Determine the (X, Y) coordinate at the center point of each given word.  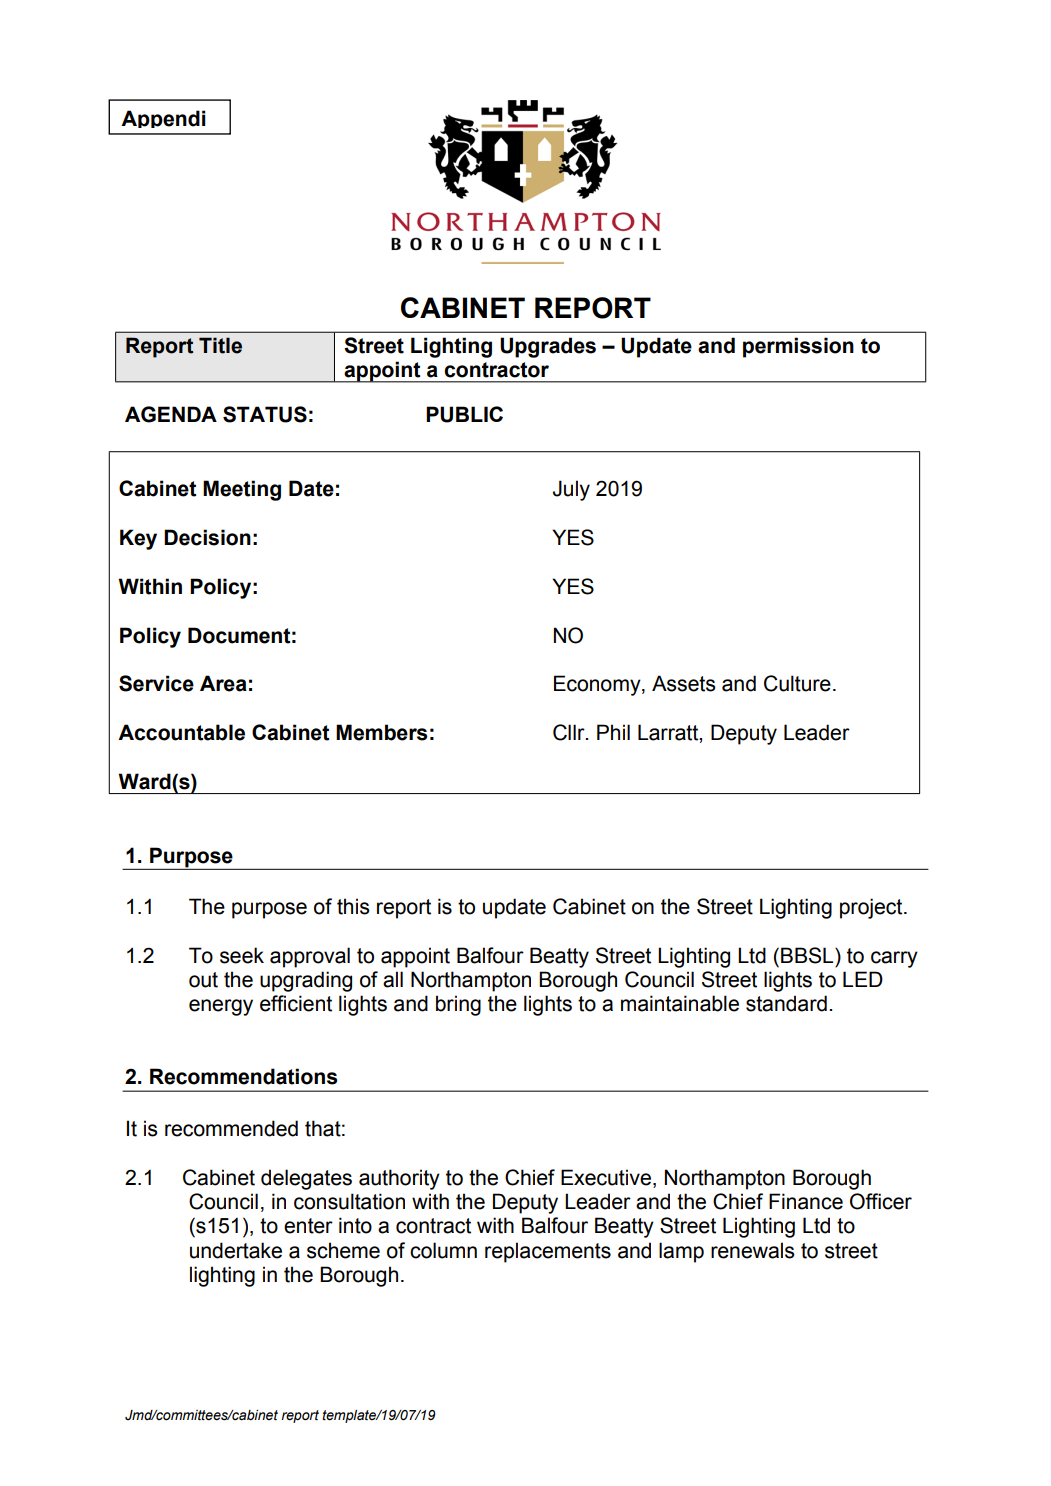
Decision (207, 537)
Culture (797, 683)
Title (220, 345)
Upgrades (548, 347)
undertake (236, 1250)
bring (458, 1005)
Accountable (181, 732)
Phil (613, 732)
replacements (548, 1252)
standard (786, 1003)
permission (798, 347)
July (571, 490)
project (872, 908)
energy (221, 1007)
